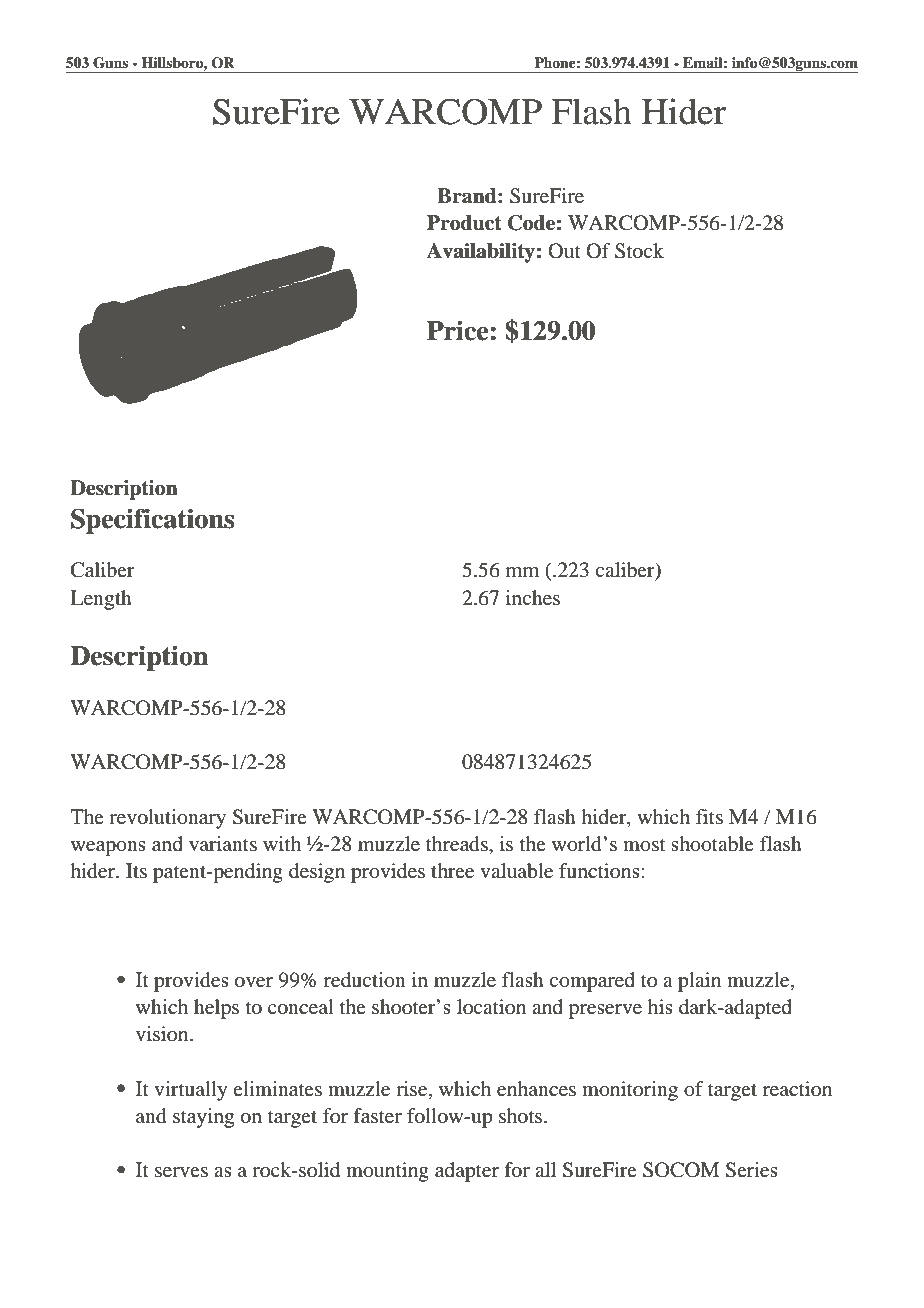 This screenshot has width=924, height=1308. I want to click on Length, so click(101, 600).
